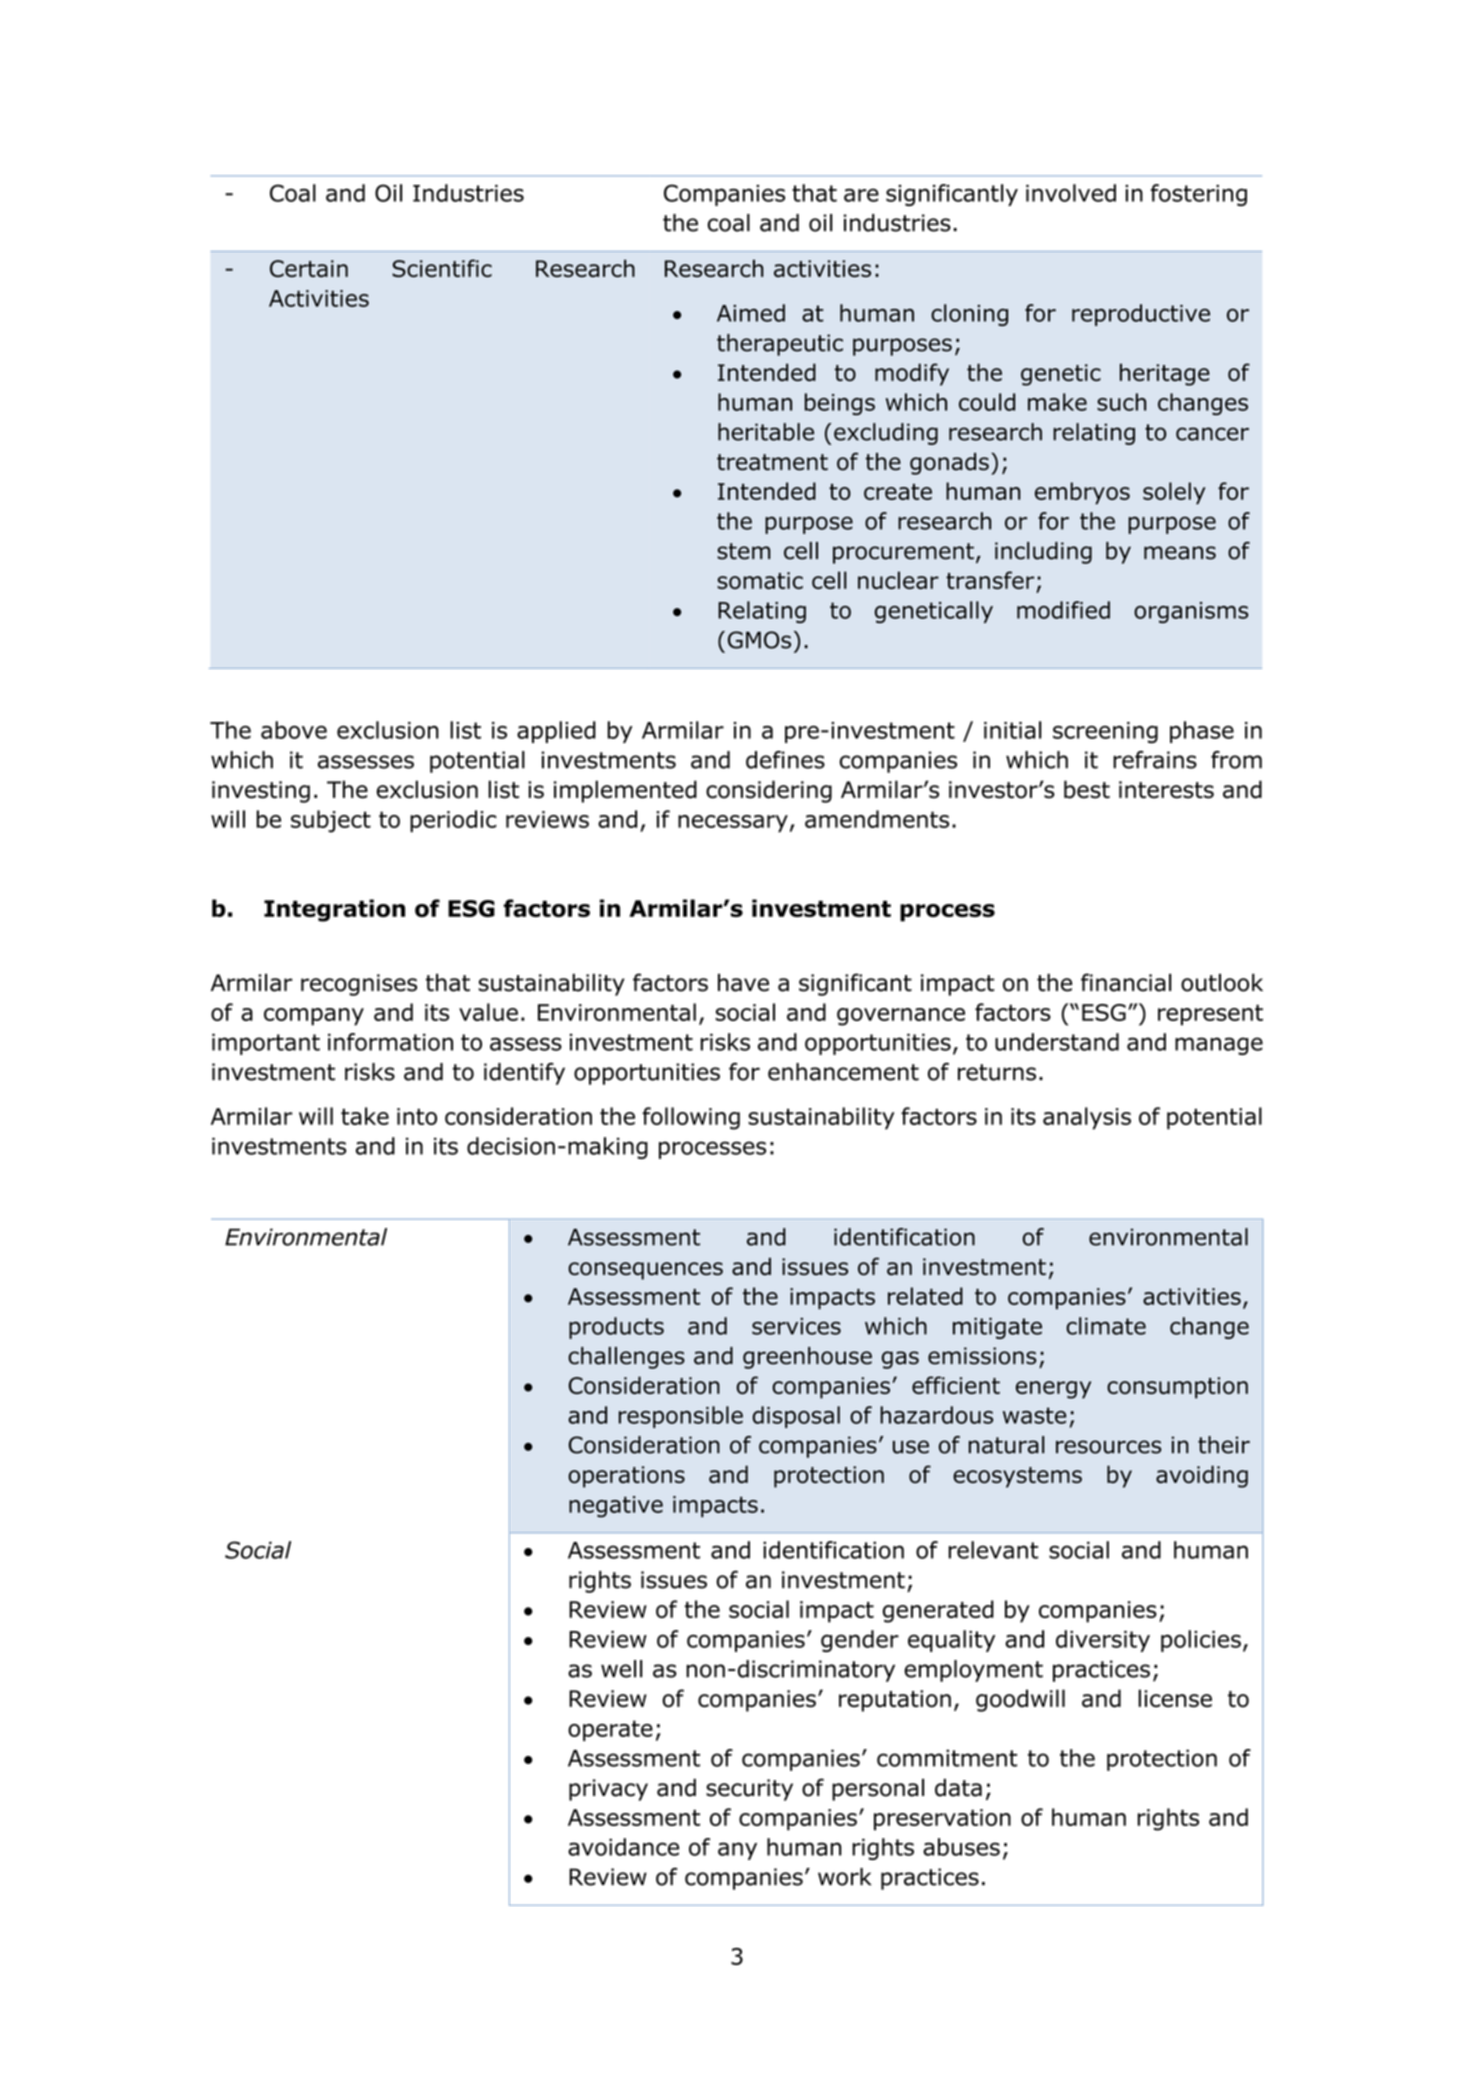  Describe the element at coordinates (751, 313) in the screenshot. I see `Aimed` at that location.
